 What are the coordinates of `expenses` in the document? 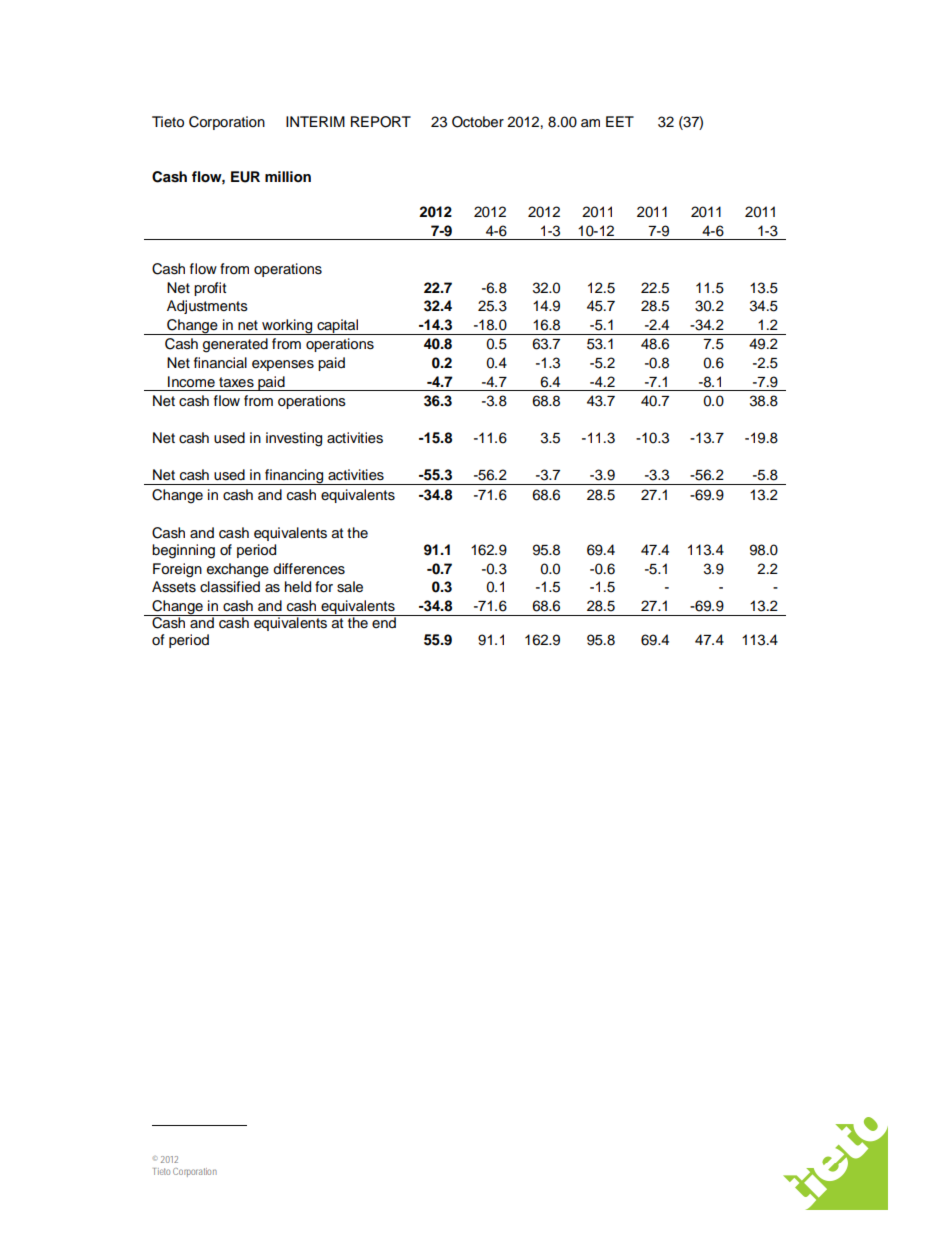 It's located at (283, 365).
